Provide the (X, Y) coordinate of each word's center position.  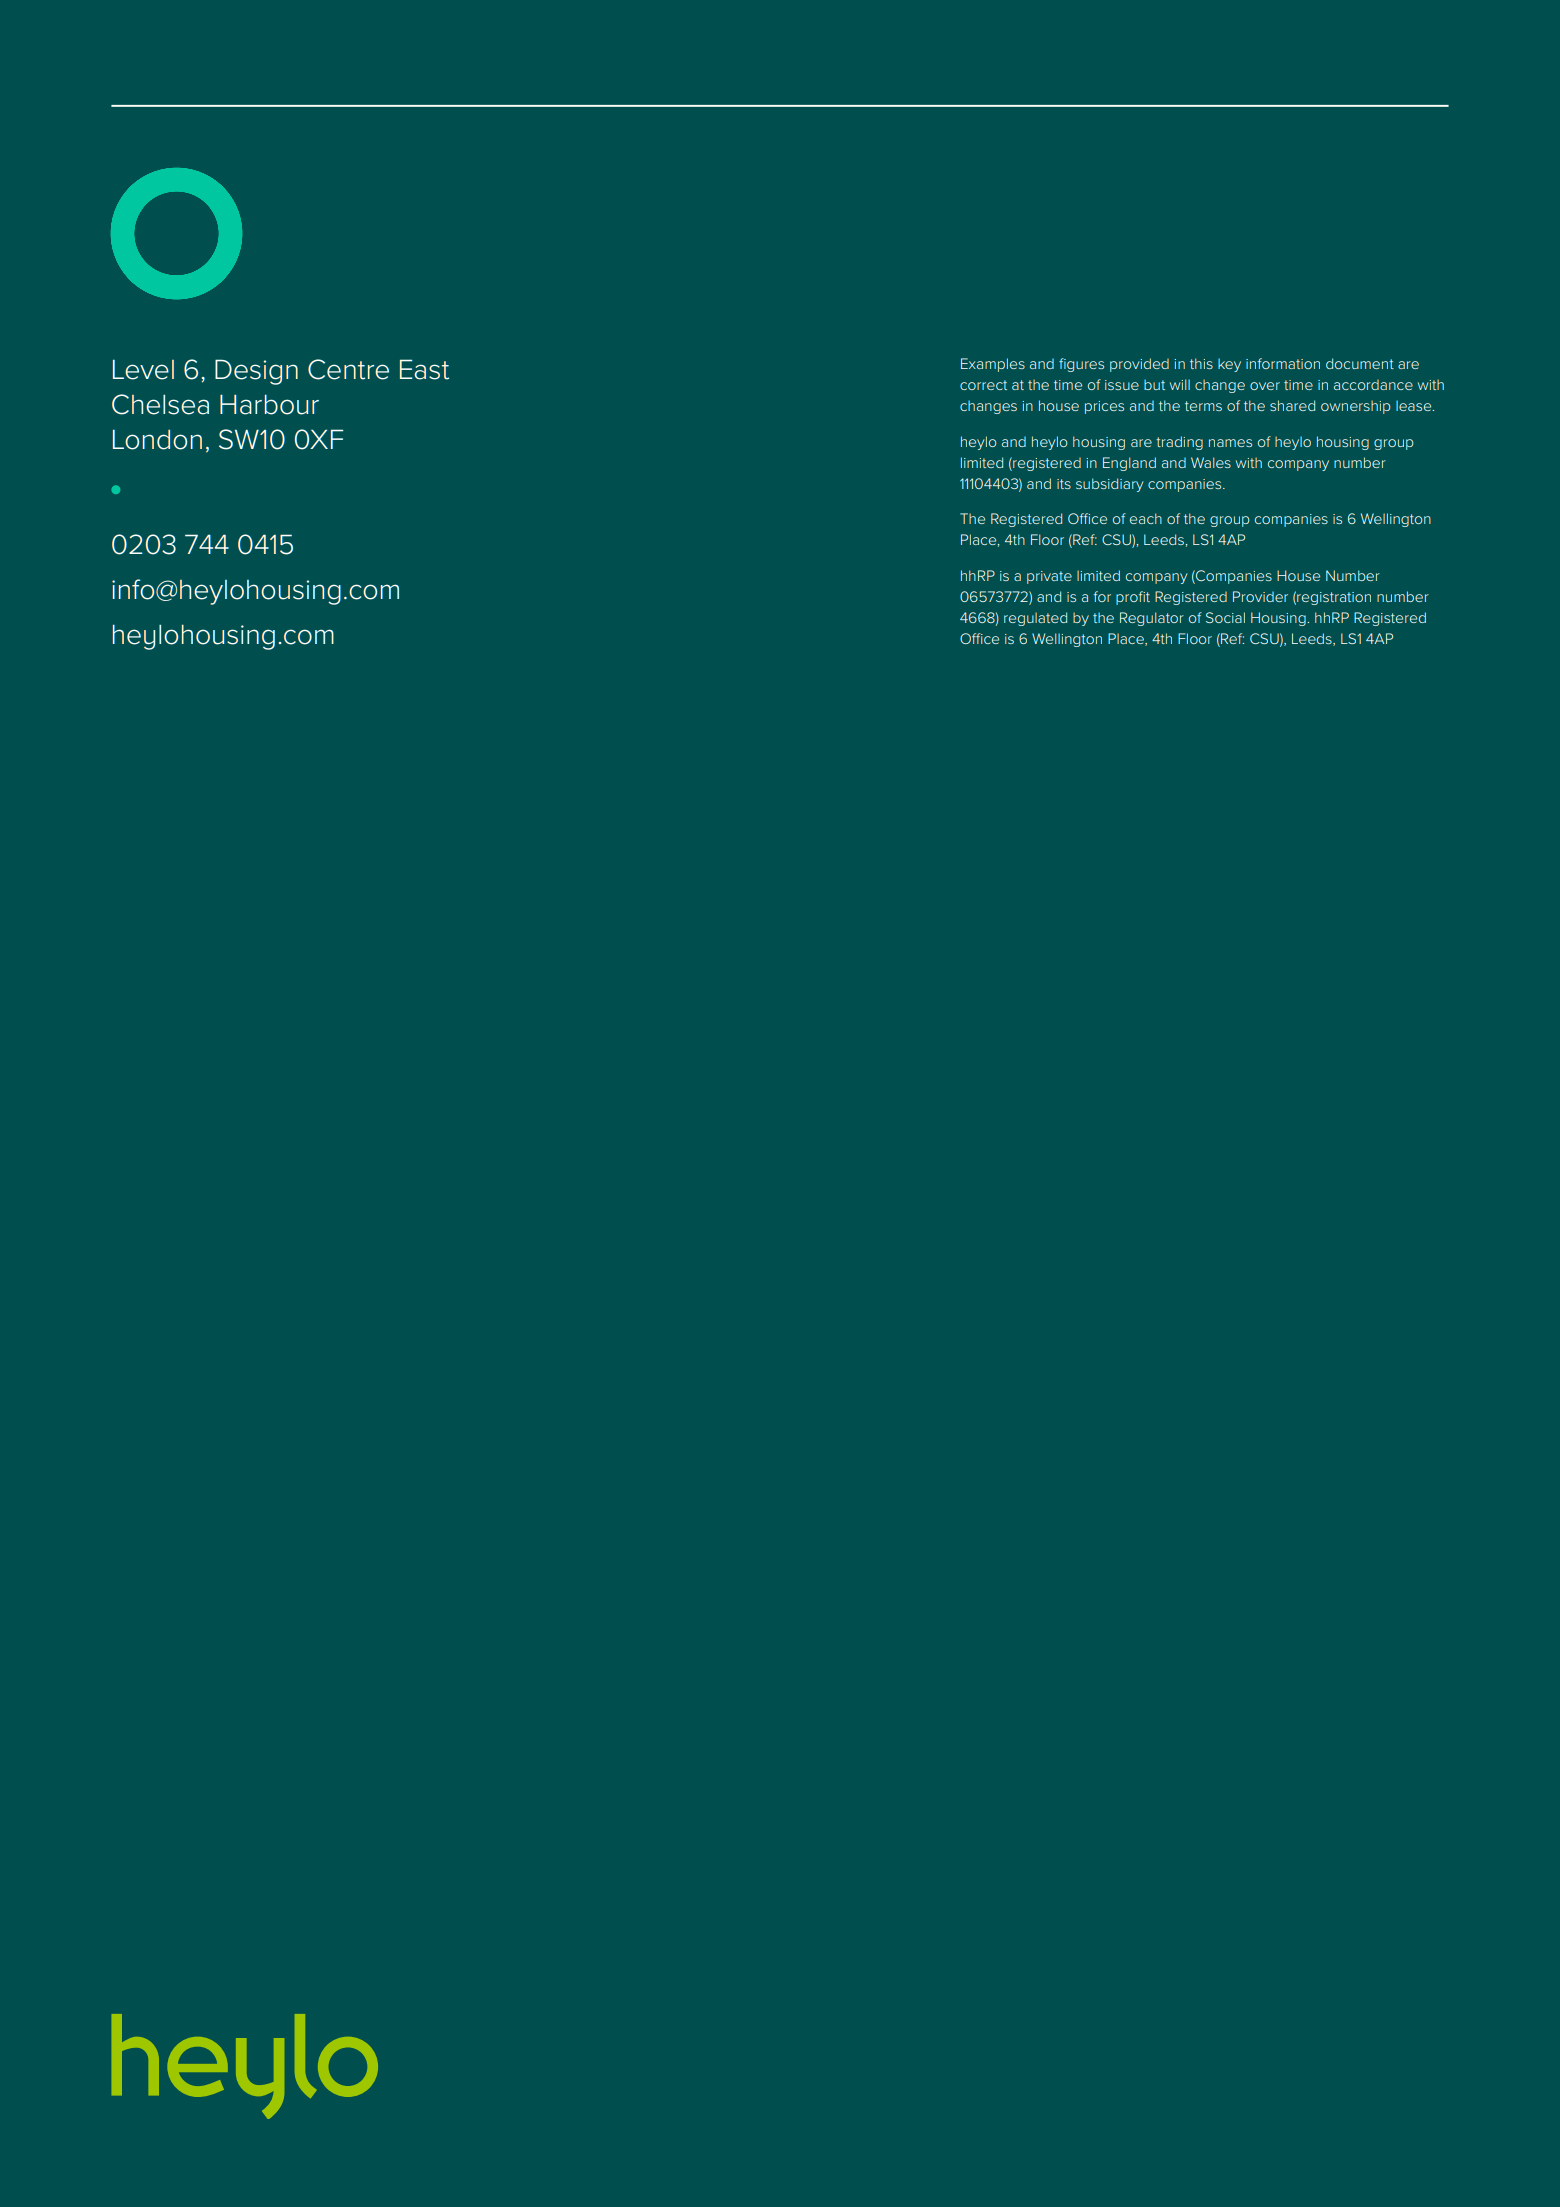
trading (1179, 443)
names (1230, 443)
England (1129, 464)
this (1201, 363)
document (1360, 363)
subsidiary (1110, 485)
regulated (1035, 619)
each (1146, 518)
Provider (1260, 596)
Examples (993, 365)
